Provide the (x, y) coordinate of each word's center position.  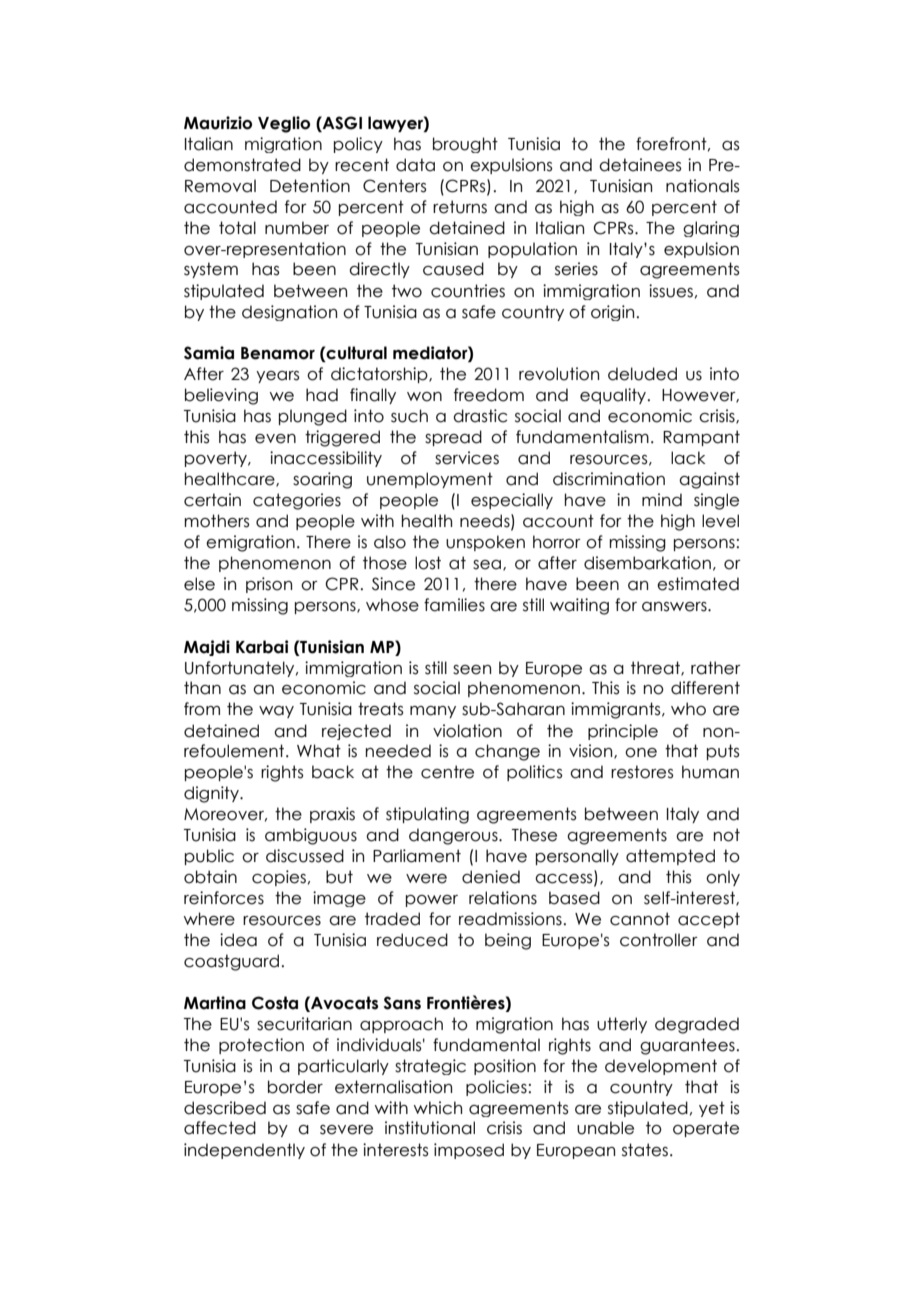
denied (491, 877)
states (646, 1150)
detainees (640, 165)
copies (279, 878)
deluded (642, 374)
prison (269, 585)
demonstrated (242, 165)
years (278, 377)
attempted (670, 857)
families (454, 605)
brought (465, 145)
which (438, 1108)
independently (244, 1151)
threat (656, 668)
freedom (489, 395)
